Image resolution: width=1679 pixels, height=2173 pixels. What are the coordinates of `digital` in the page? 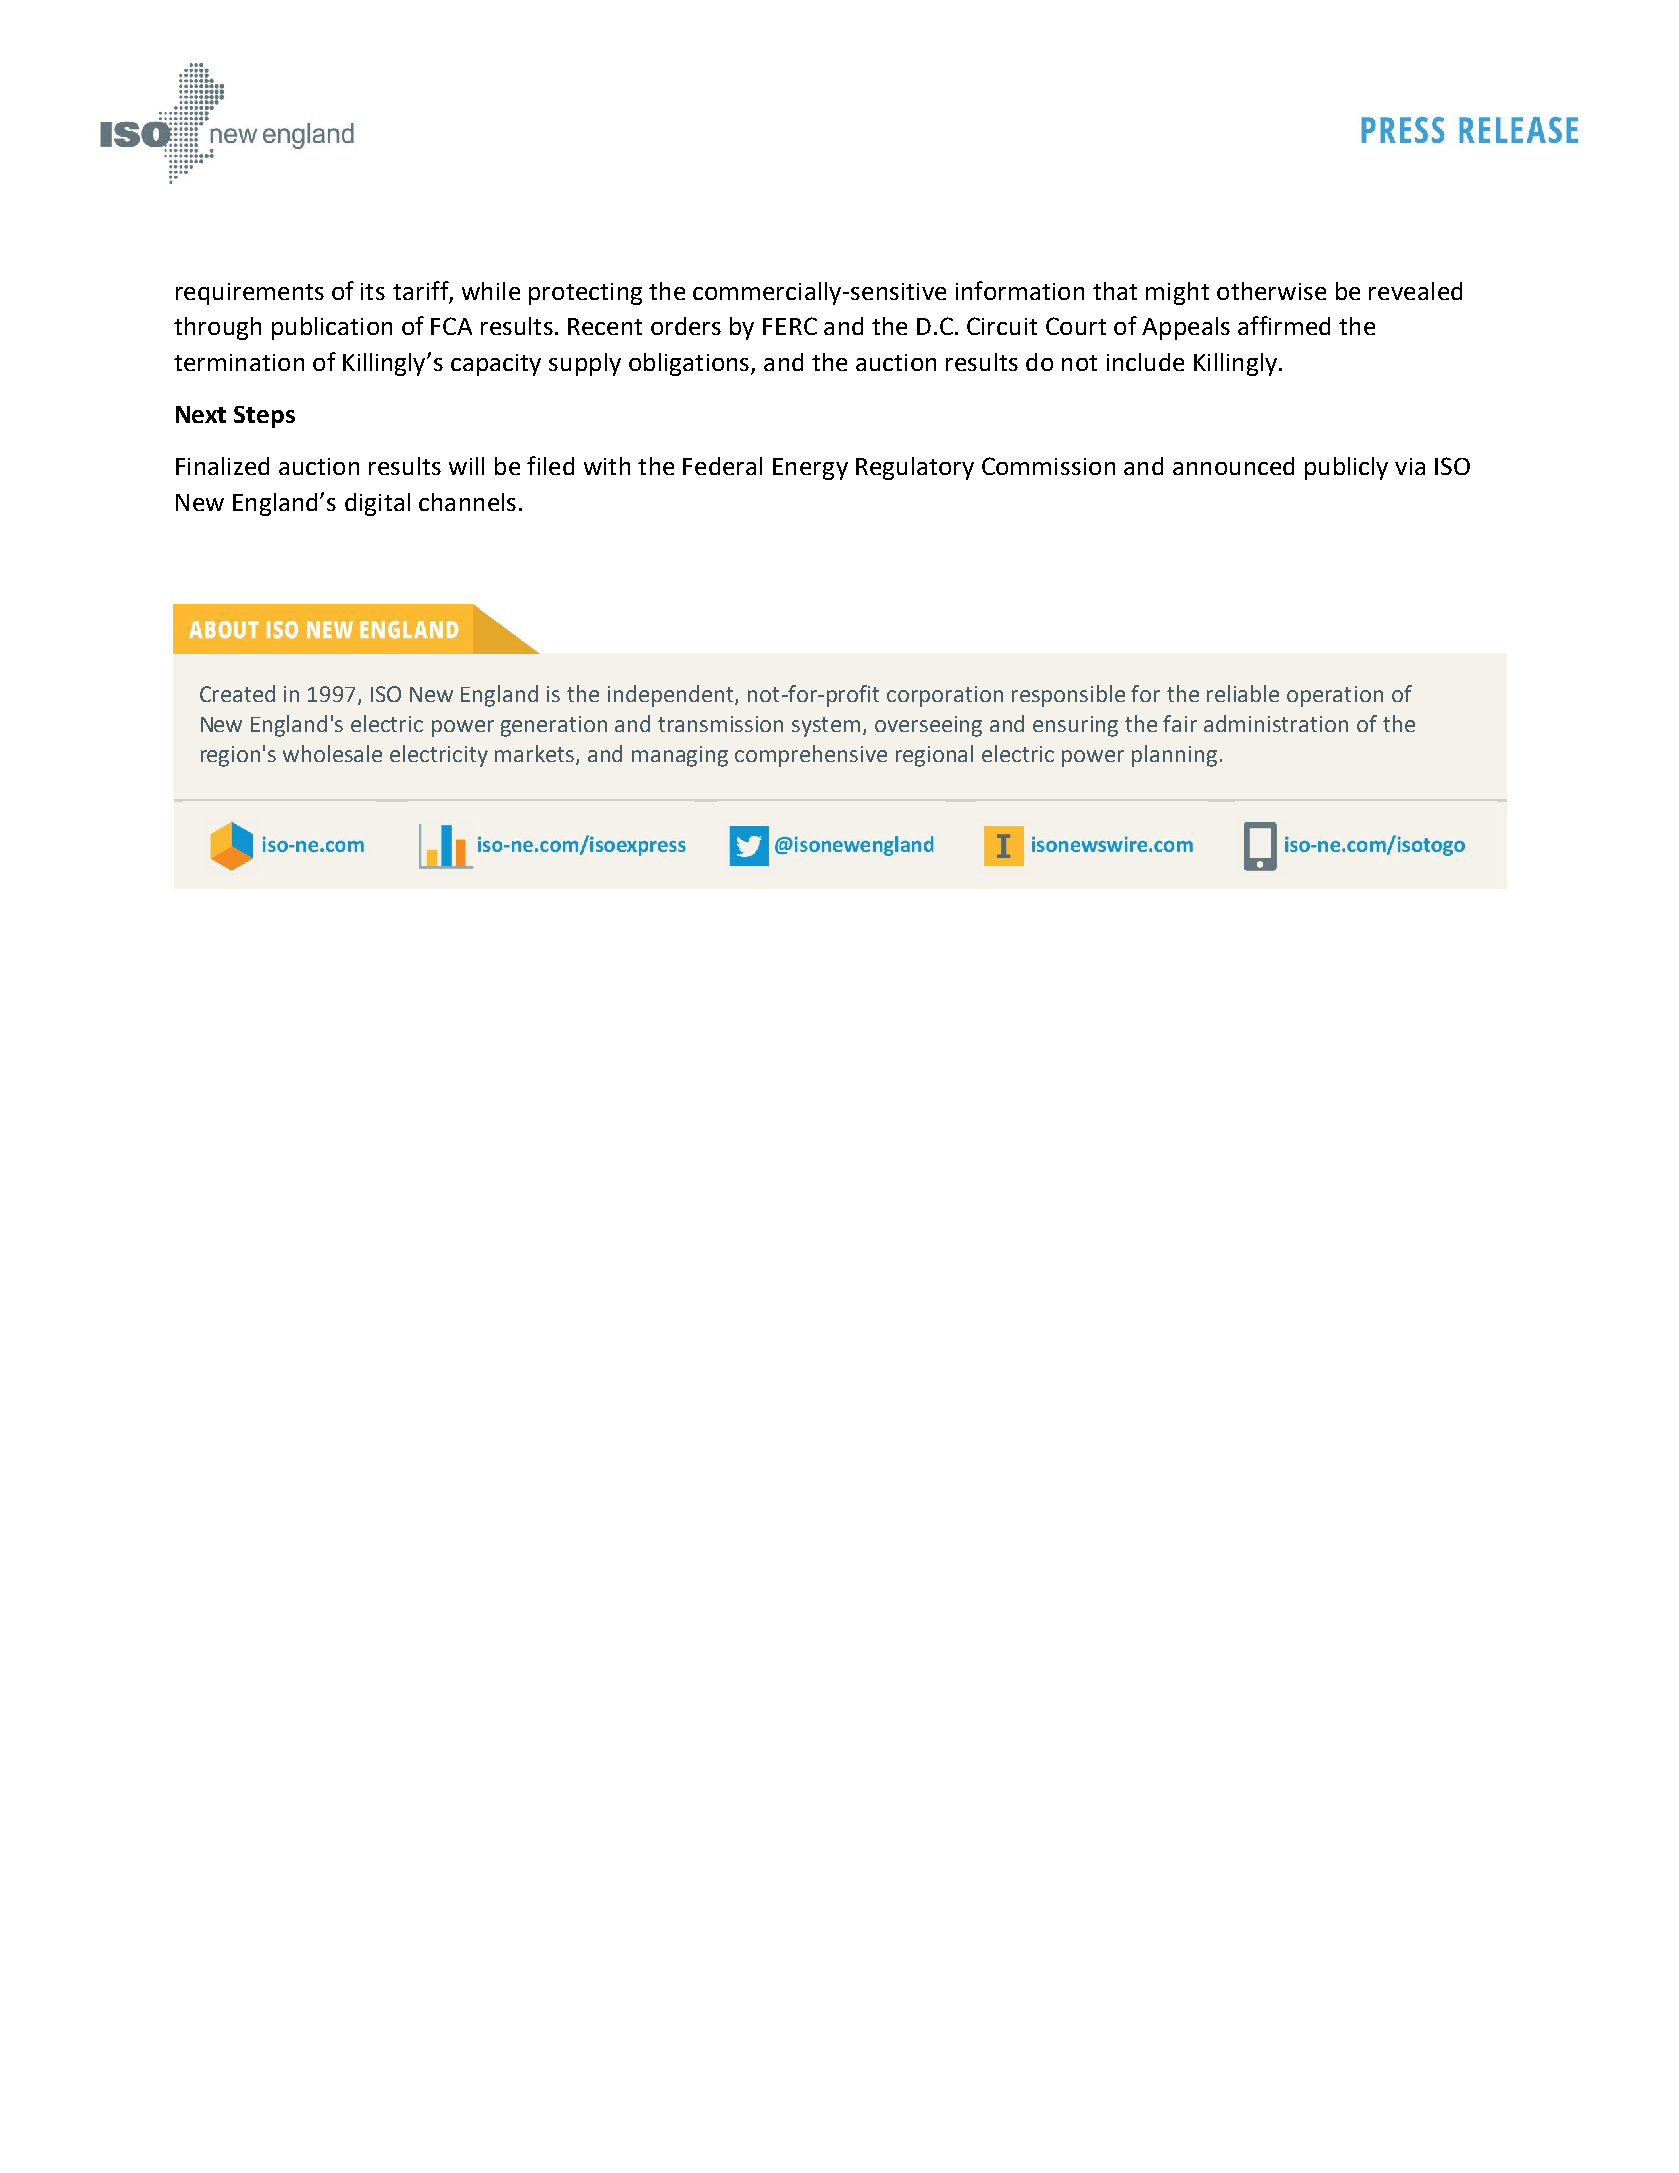 It's located at (377, 504).
